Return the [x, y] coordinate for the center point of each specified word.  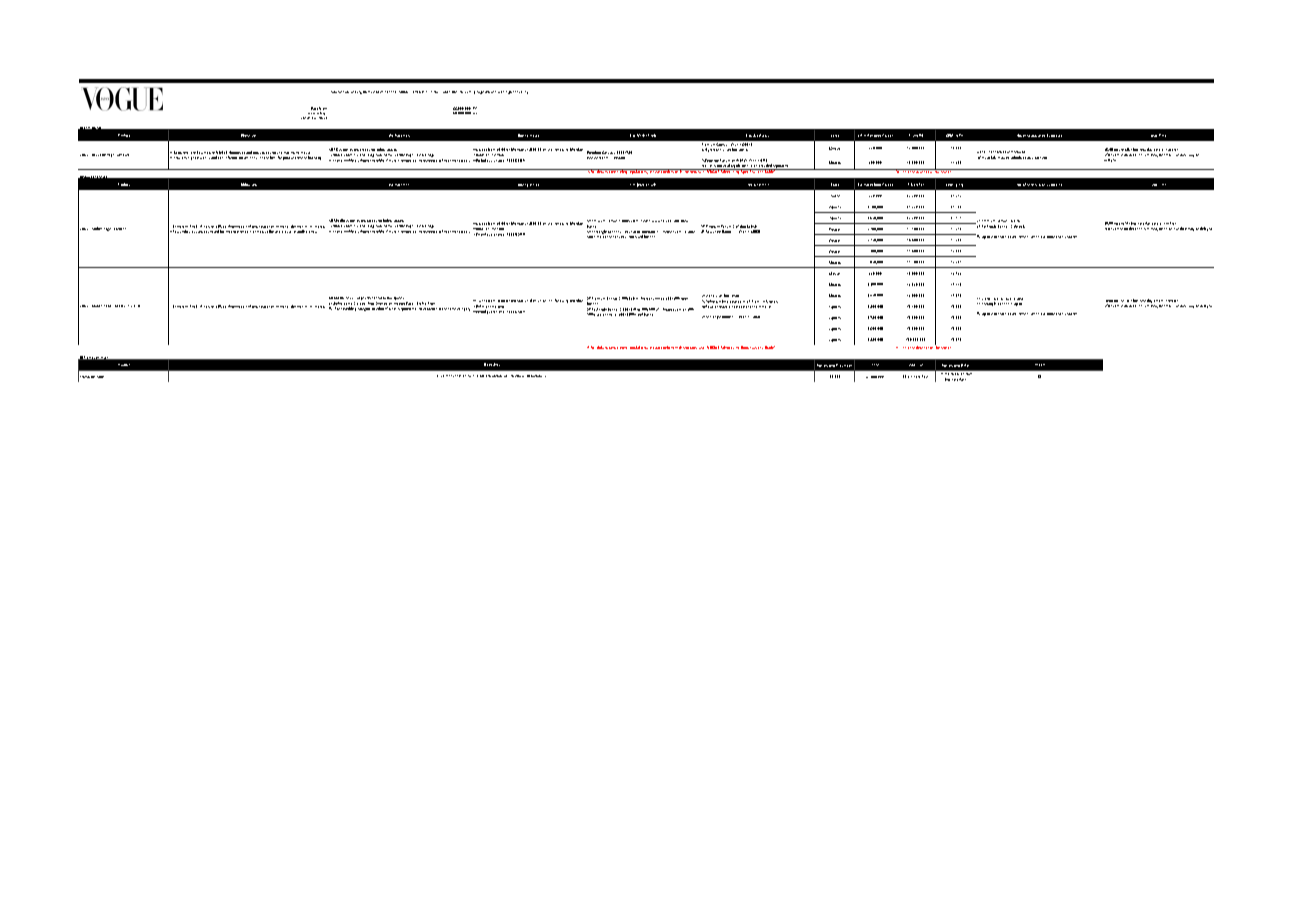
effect [313, 232]
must [1001, 158]
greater [286, 232]
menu [450, 376]
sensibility [520, 92]
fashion [343, 92]
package [1041, 158]
